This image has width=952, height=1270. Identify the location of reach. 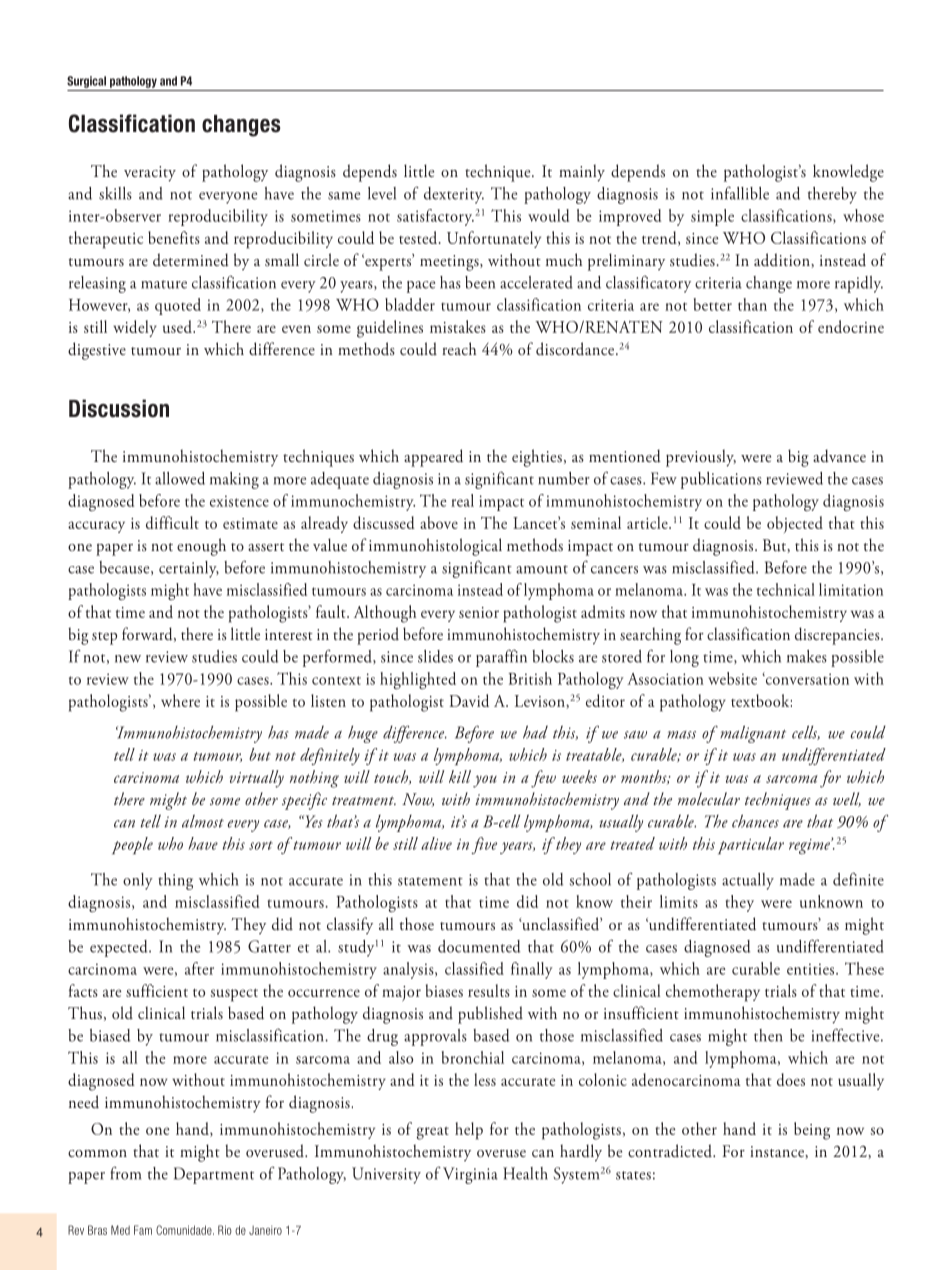
(459, 348).
